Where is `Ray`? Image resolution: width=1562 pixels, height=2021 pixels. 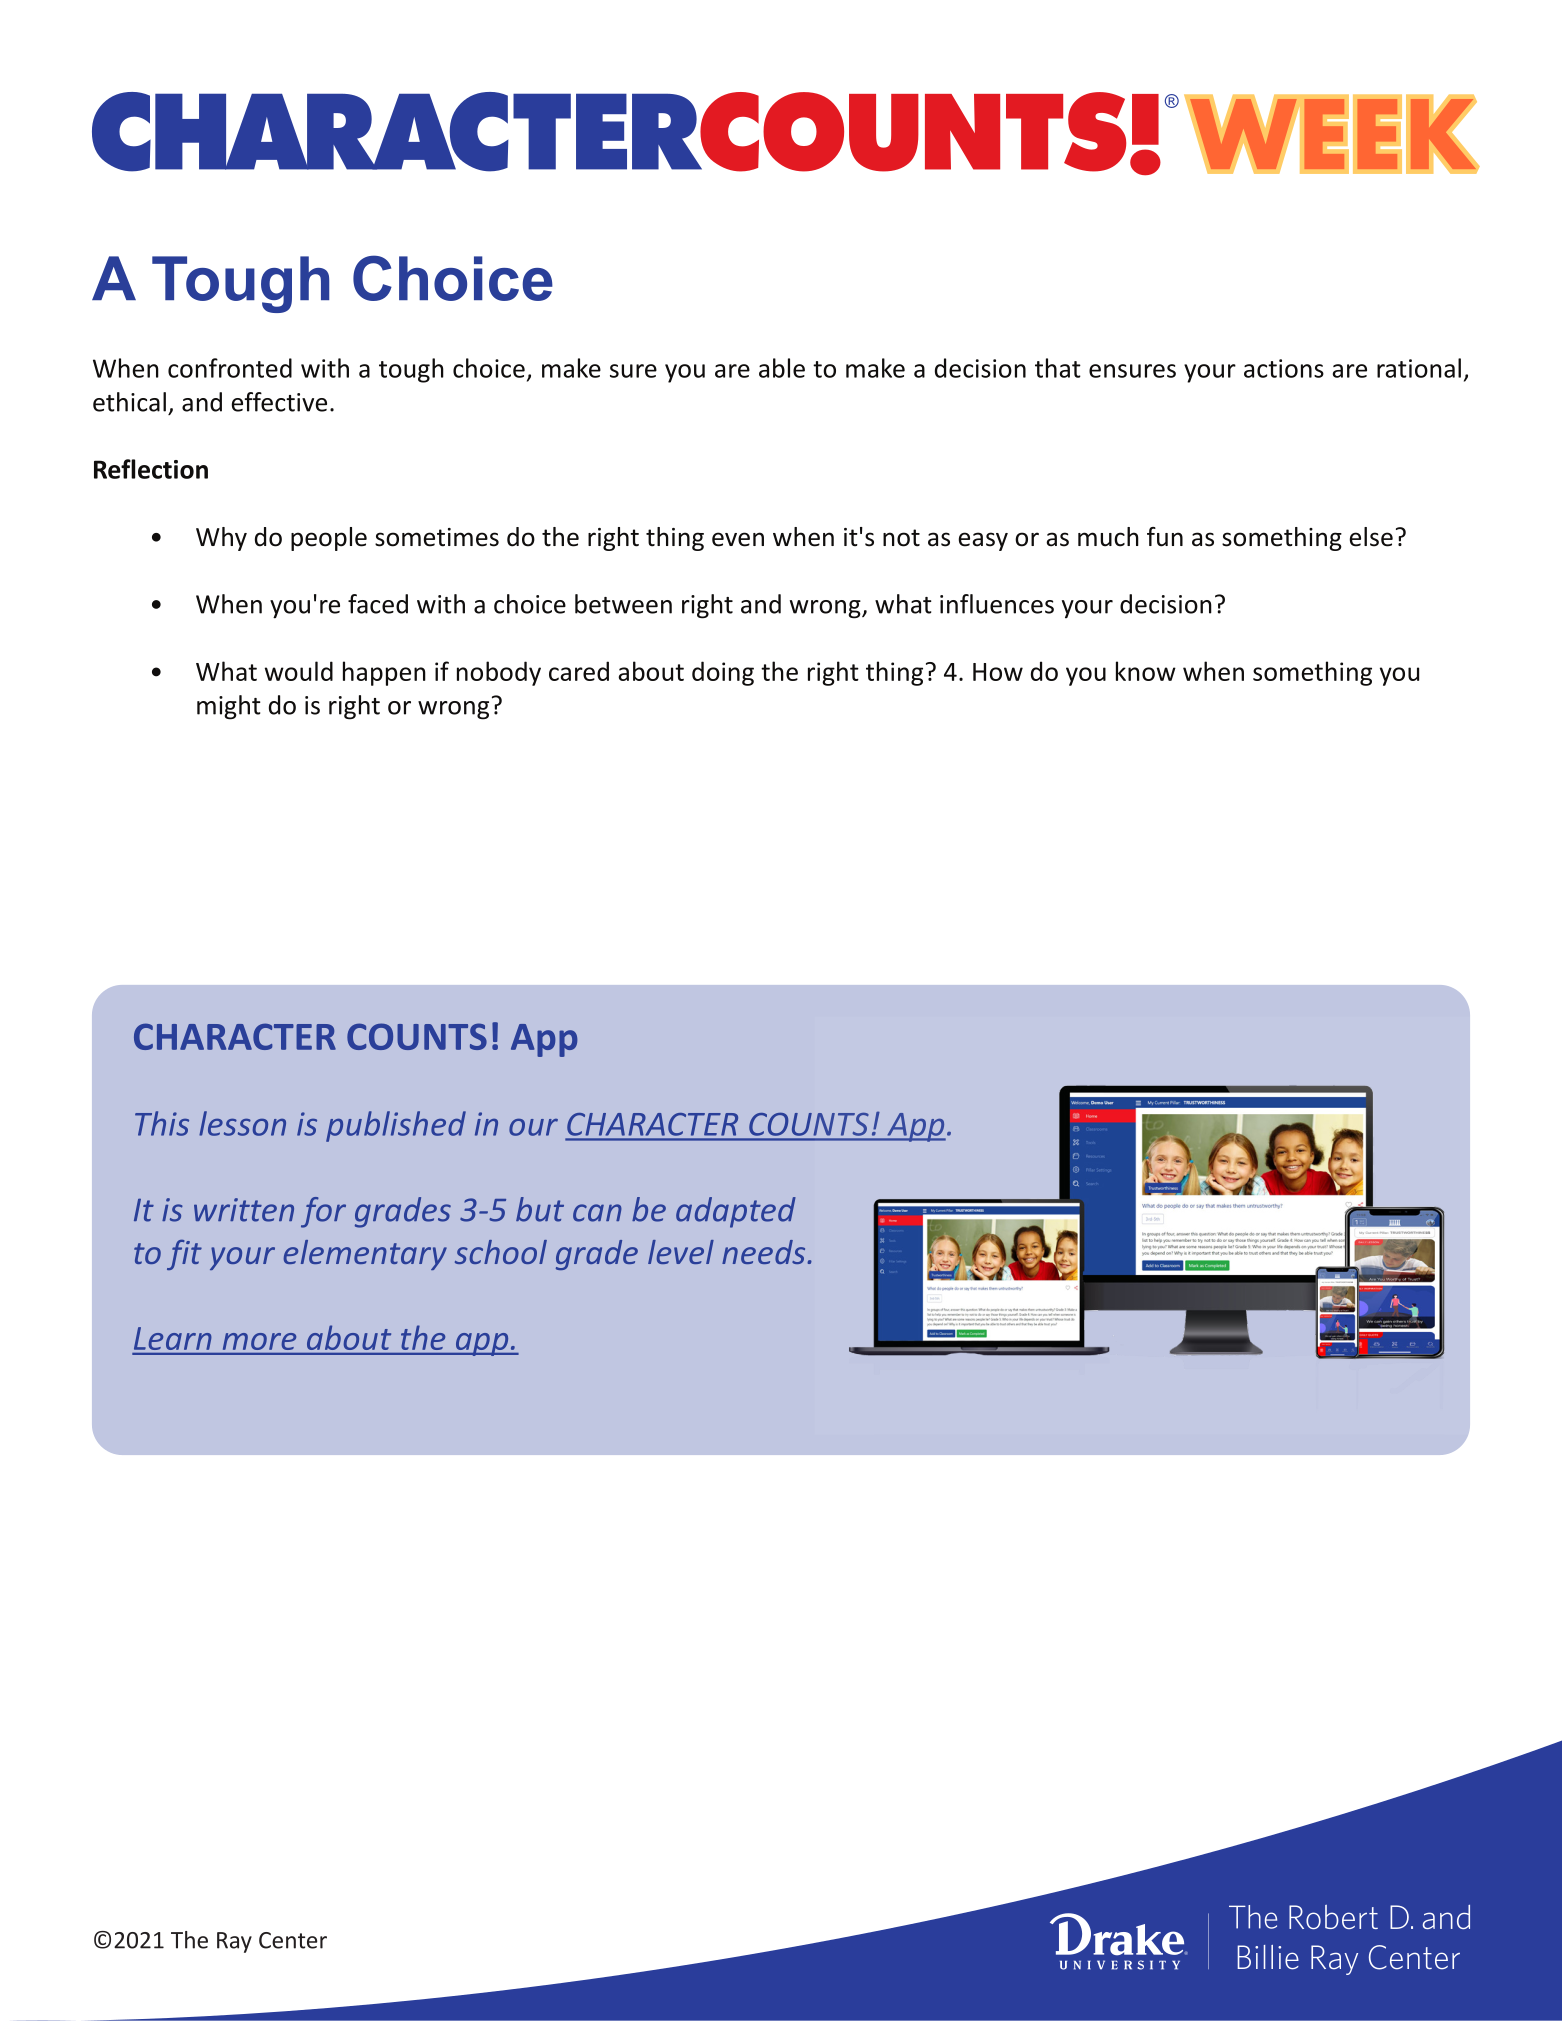
Ray is located at coordinates (234, 1942).
